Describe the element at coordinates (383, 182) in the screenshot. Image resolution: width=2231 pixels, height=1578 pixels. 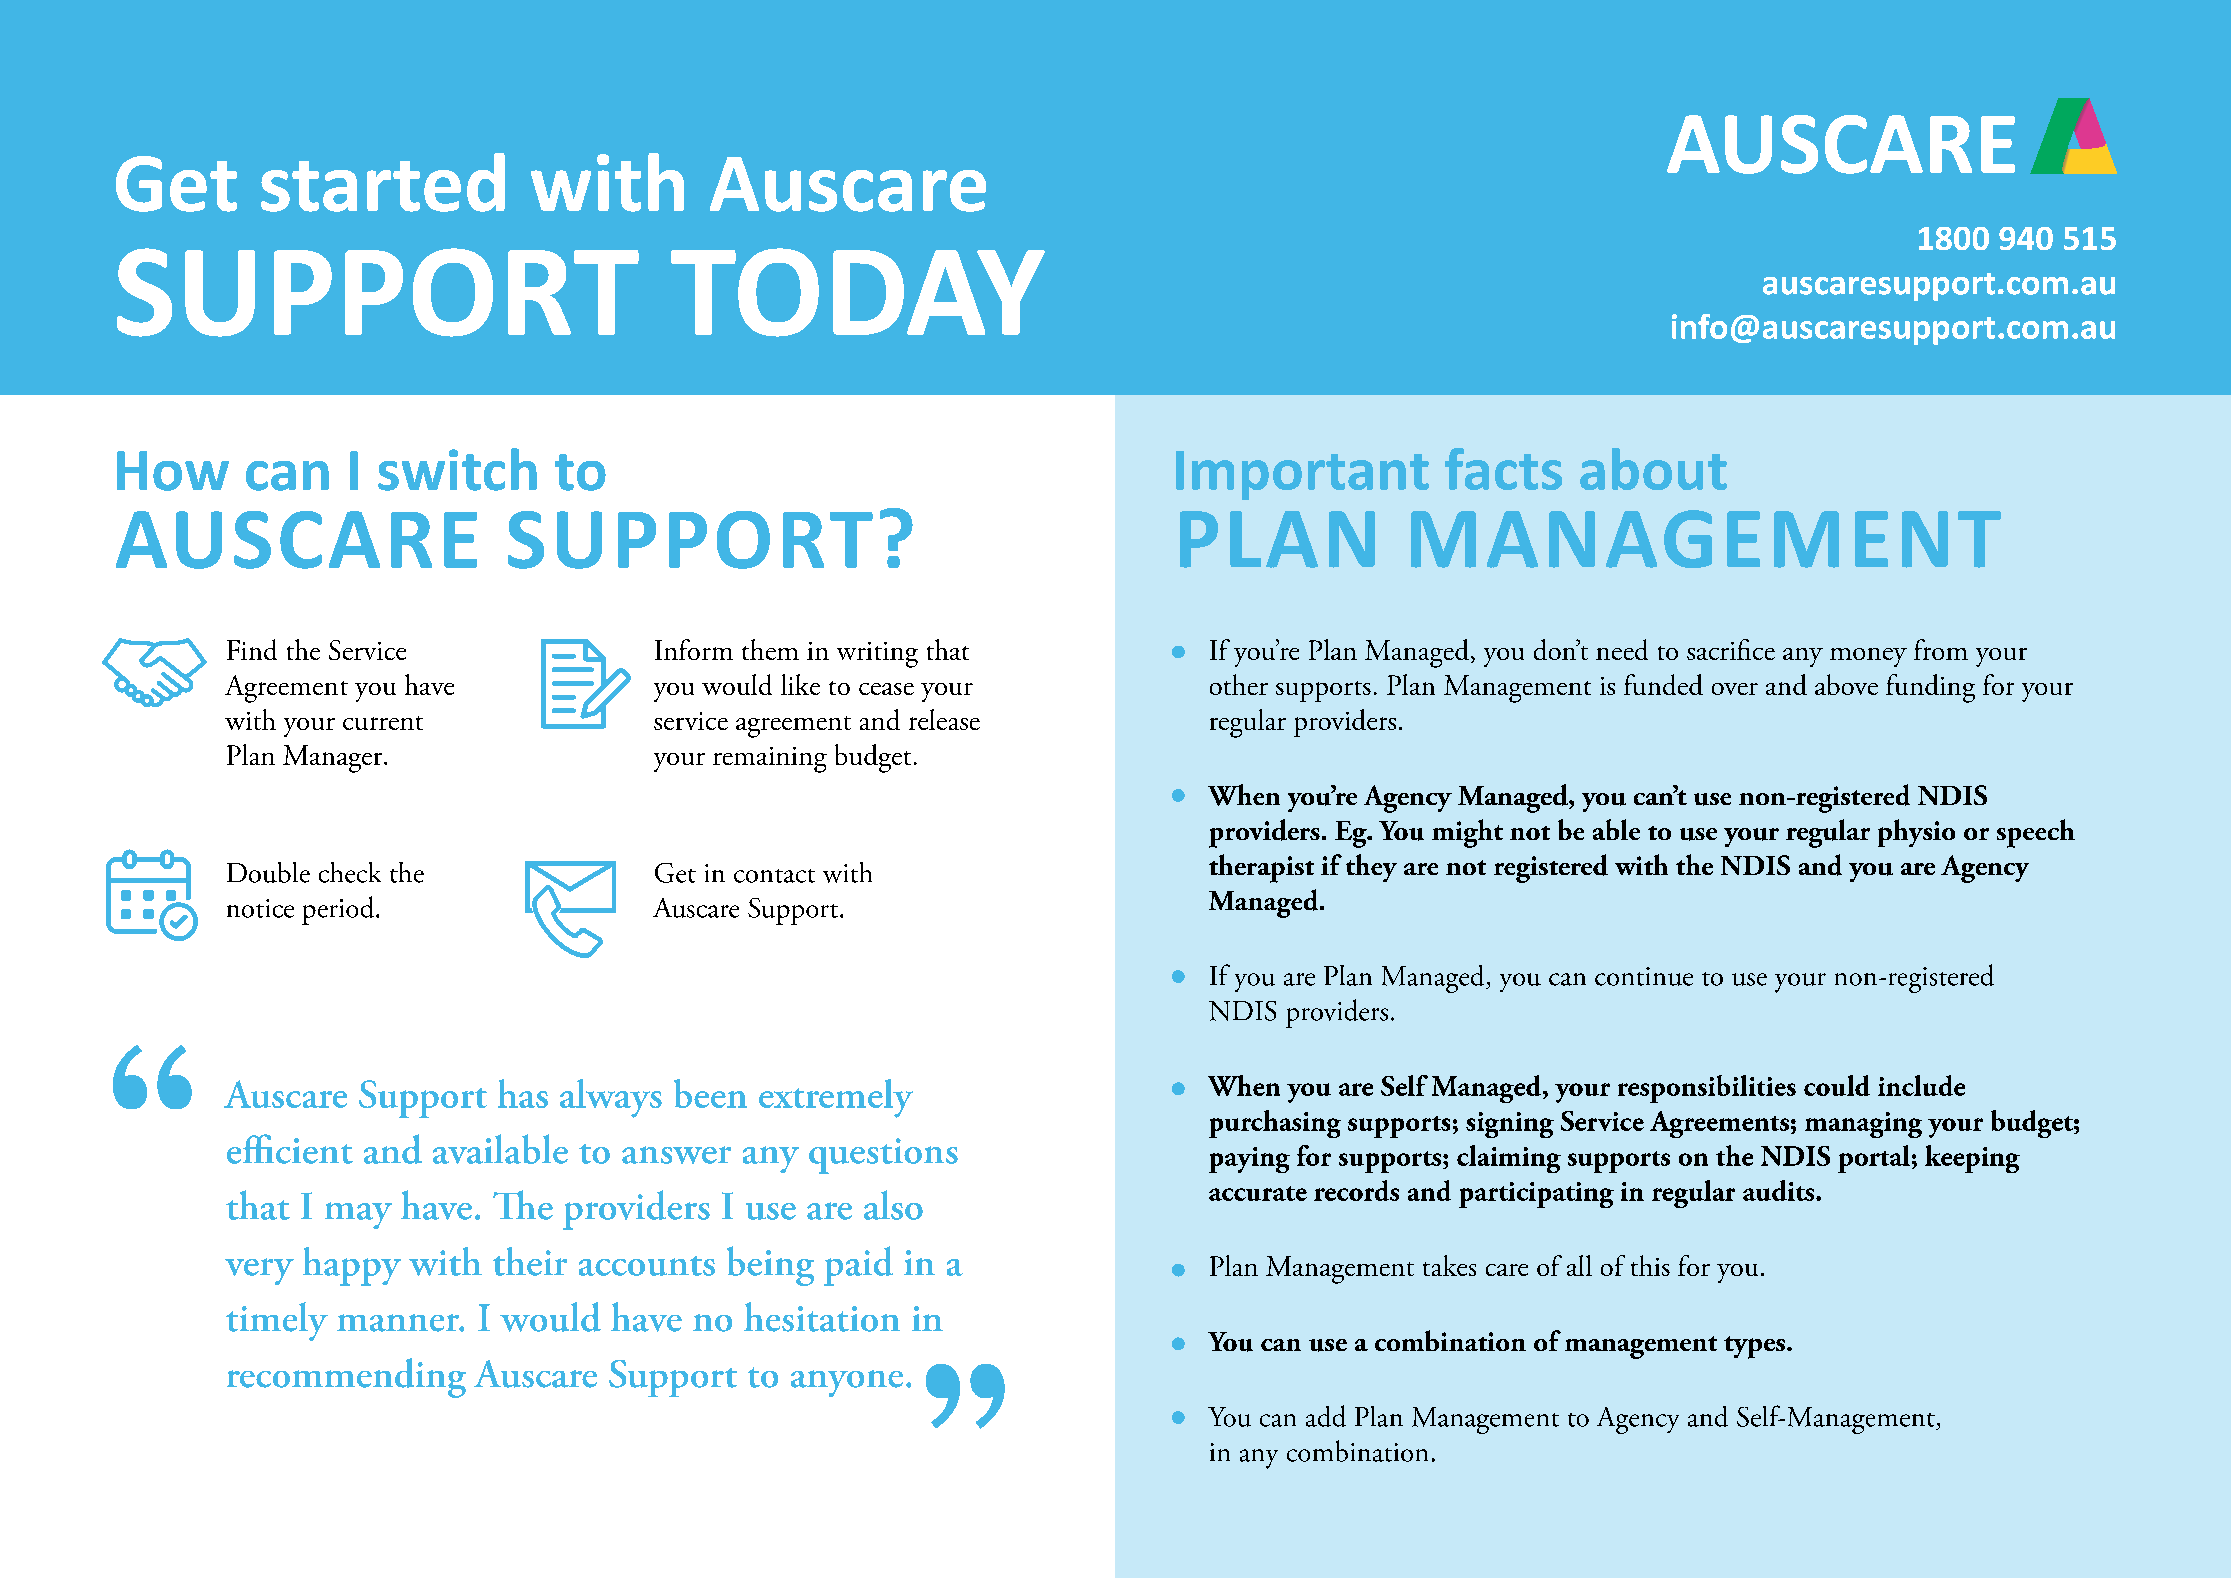
I see `started` at that location.
